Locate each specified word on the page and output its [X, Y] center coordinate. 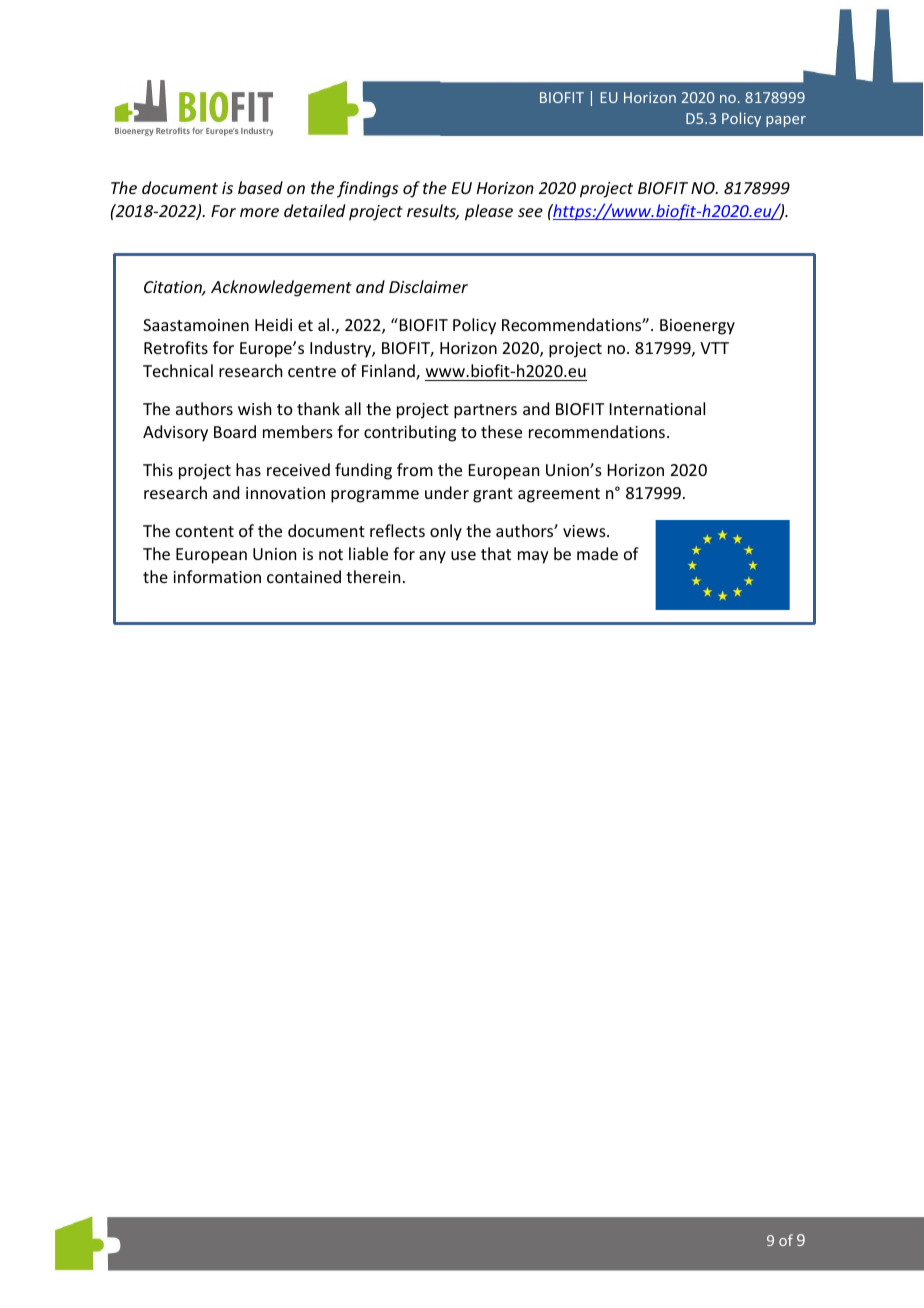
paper [786, 121]
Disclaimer [428, 286]
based [260, 187]
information [217, 576]
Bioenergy [697, 327]
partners [485, 411]
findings [367, 189]
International [657, 408]
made [597, 553]
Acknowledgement [281, 288]
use [463, 555]
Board [235, 431]
